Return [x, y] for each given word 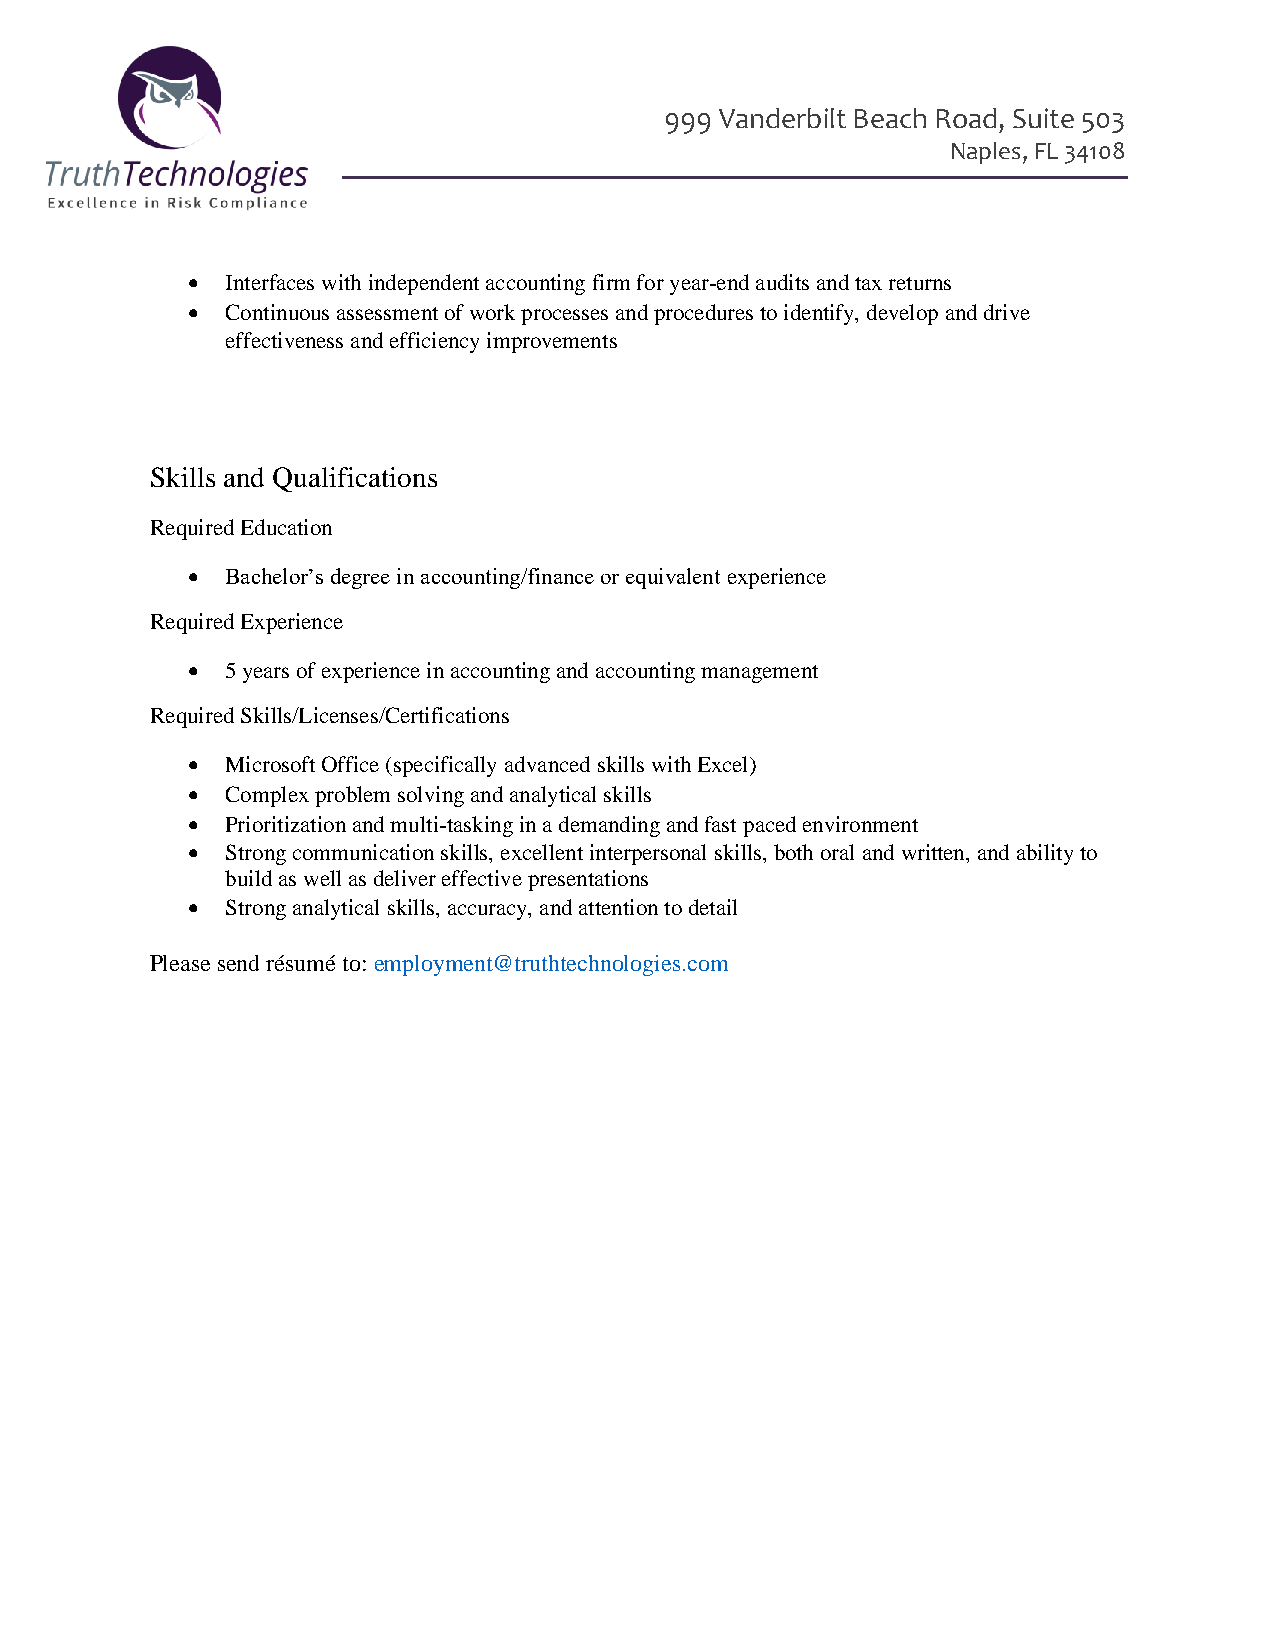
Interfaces [270, 282]
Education [286, 527]
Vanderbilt [782, 118]
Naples [986, 153]
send [238, 963]
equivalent [673, 578]
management [759, 674]
